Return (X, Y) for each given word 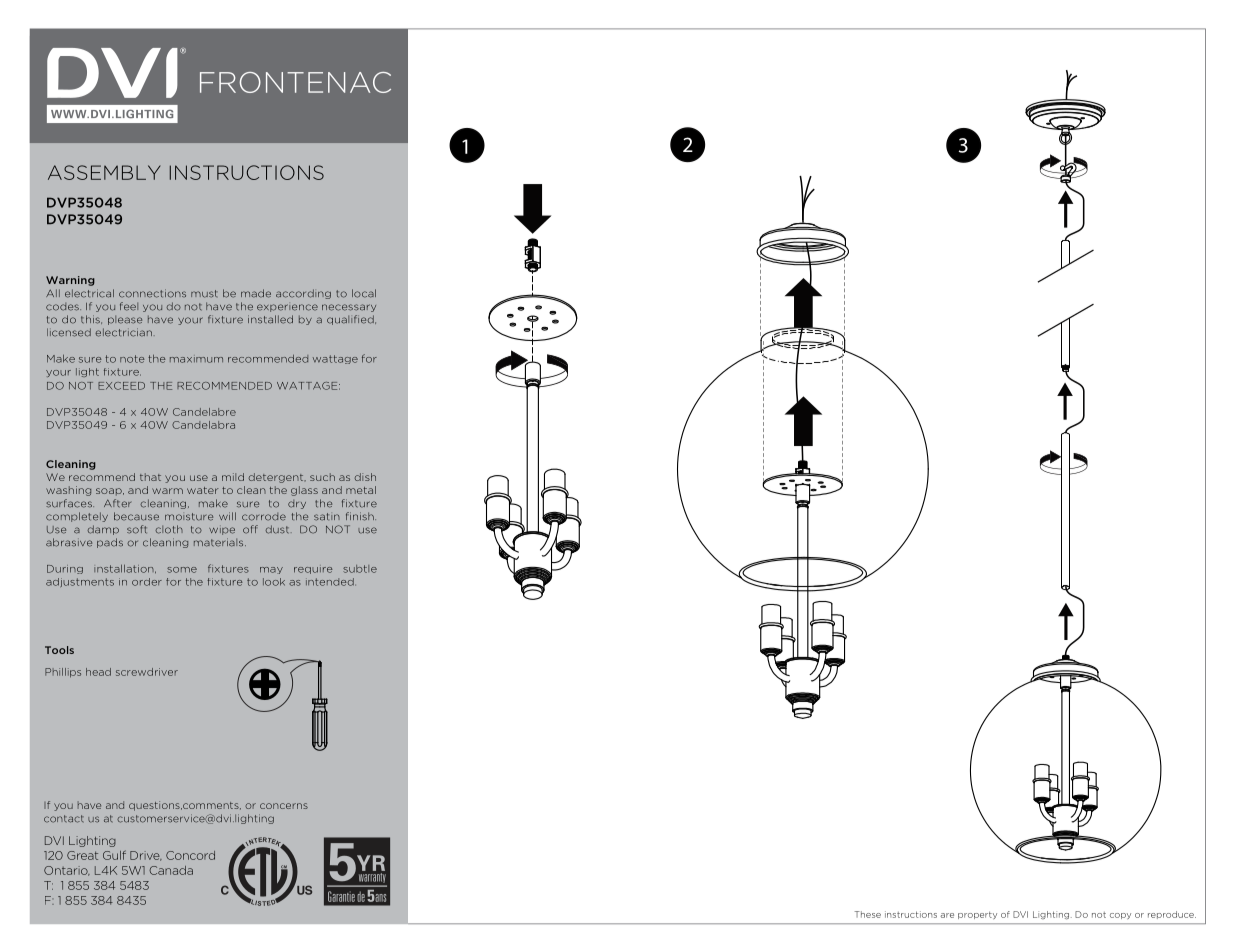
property (977, 915)
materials (220, 542)
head (98, 672)
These (867, 914)
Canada (171, 870)
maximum (196, 359)
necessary (349, 308)
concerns (284, 806)
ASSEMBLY (104, 172)
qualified (351, 320)
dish (365, 477)
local (364, 293)
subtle (360, 569)
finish (361, 516)
